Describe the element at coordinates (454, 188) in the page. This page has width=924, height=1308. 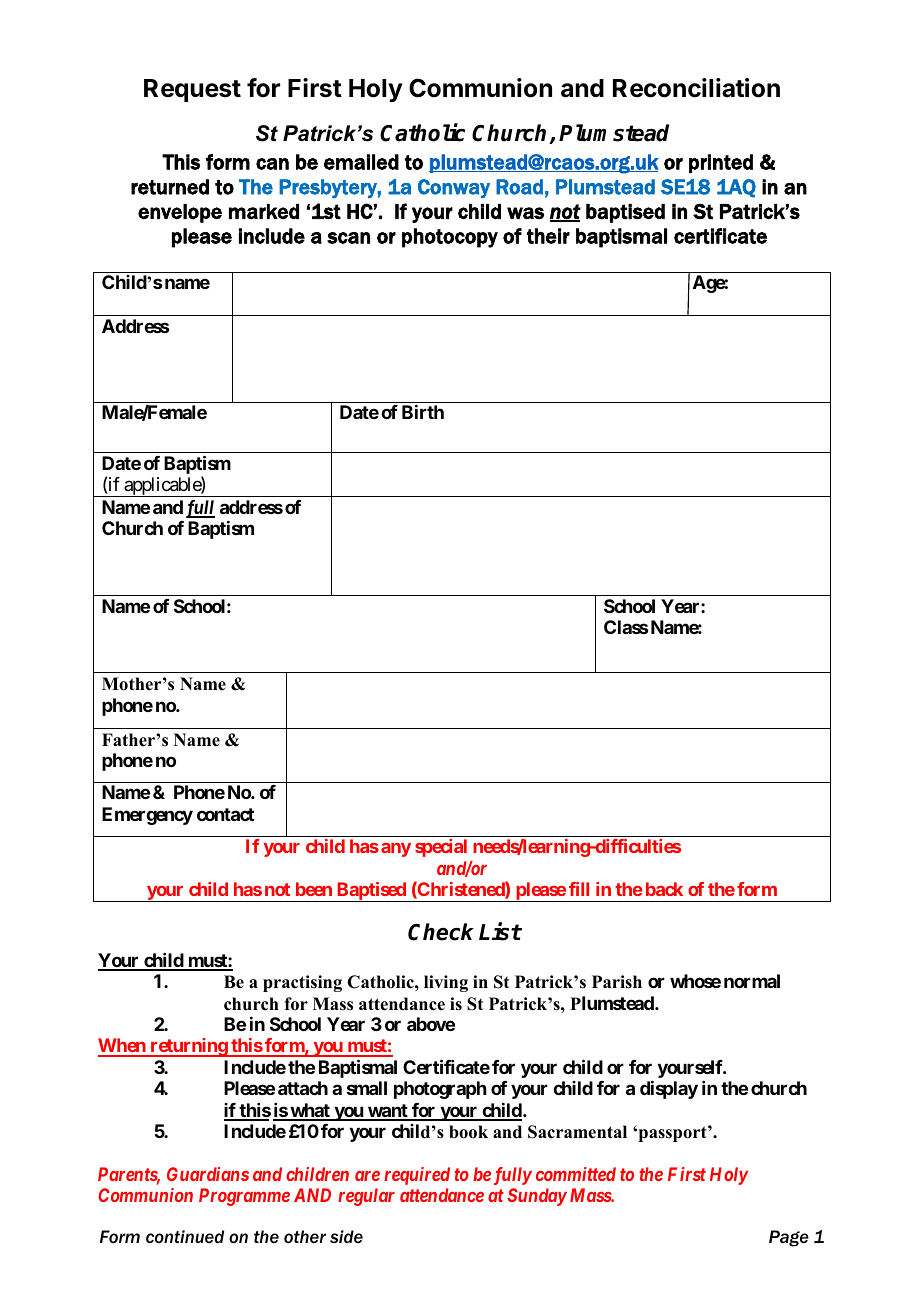
I see `Conway` at that location.
